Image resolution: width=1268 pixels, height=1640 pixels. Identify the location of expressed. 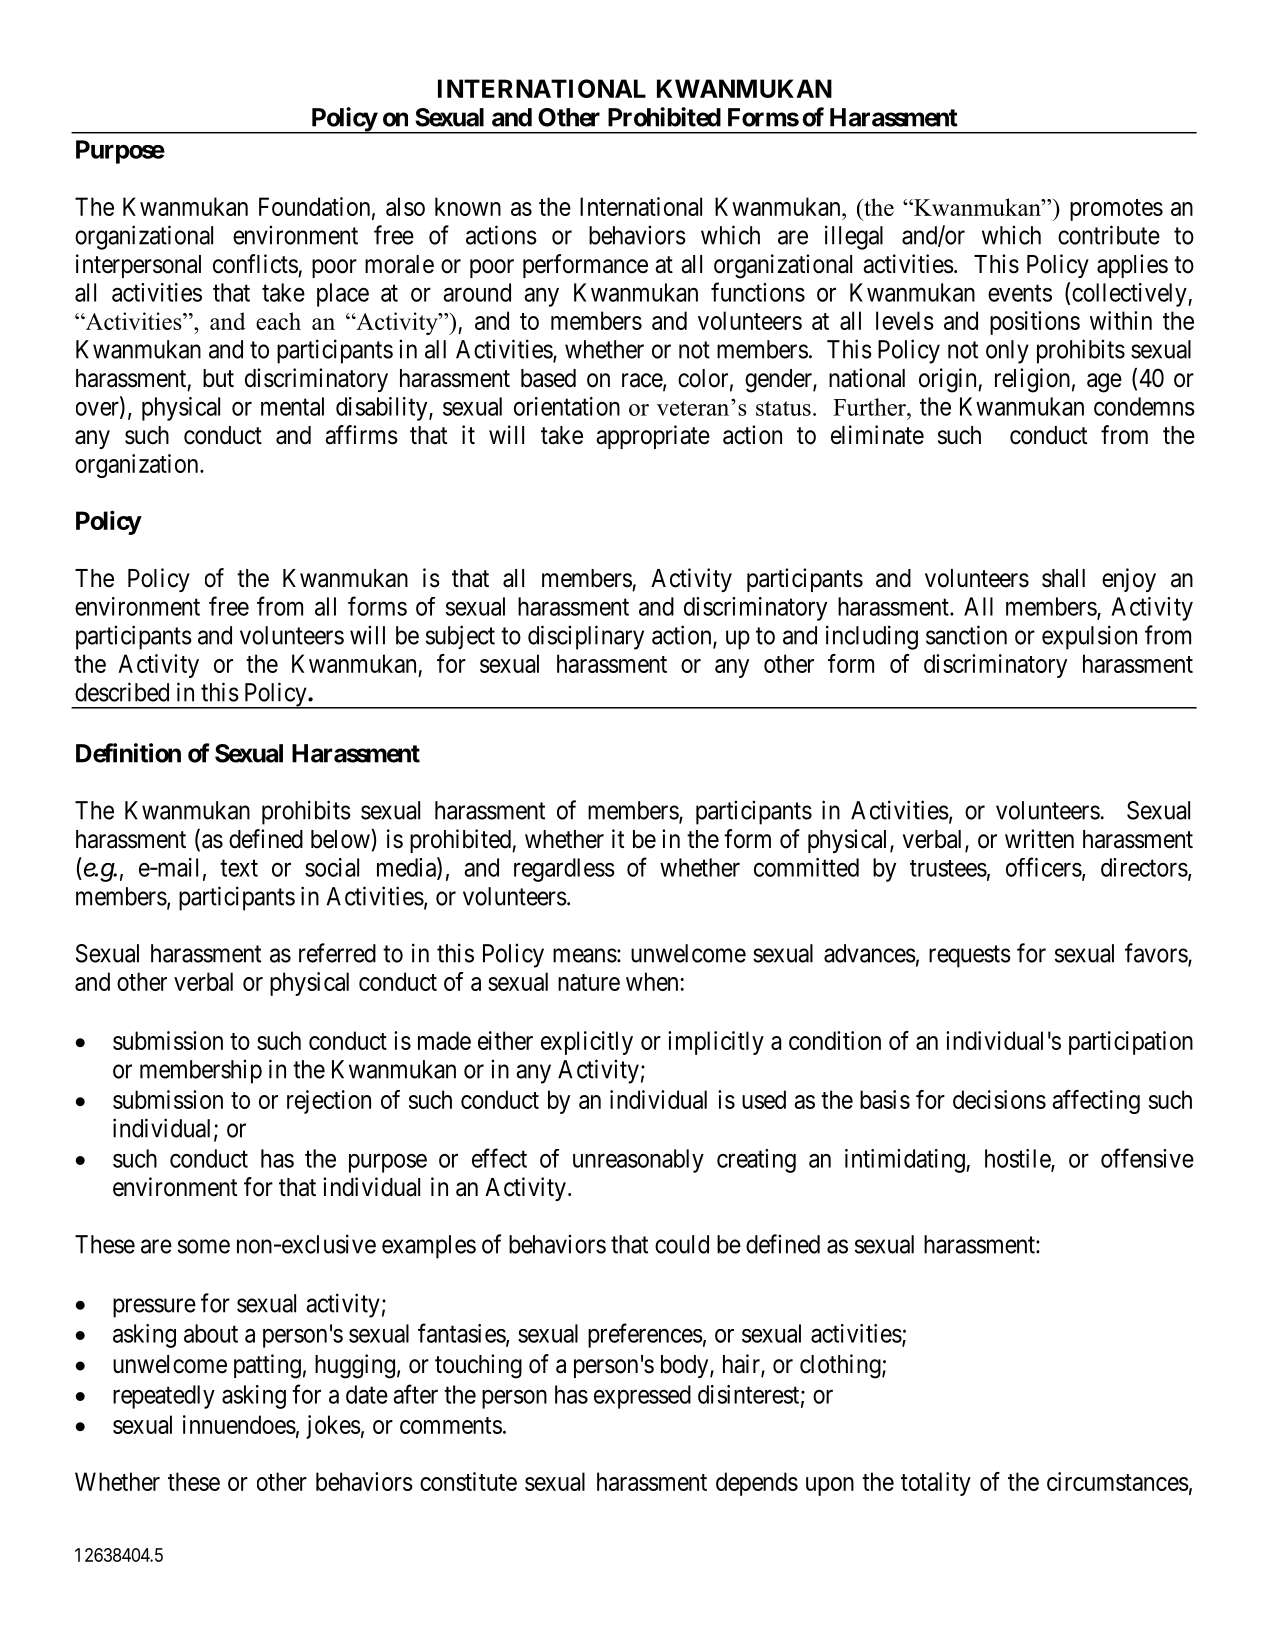
(642, 1397).
